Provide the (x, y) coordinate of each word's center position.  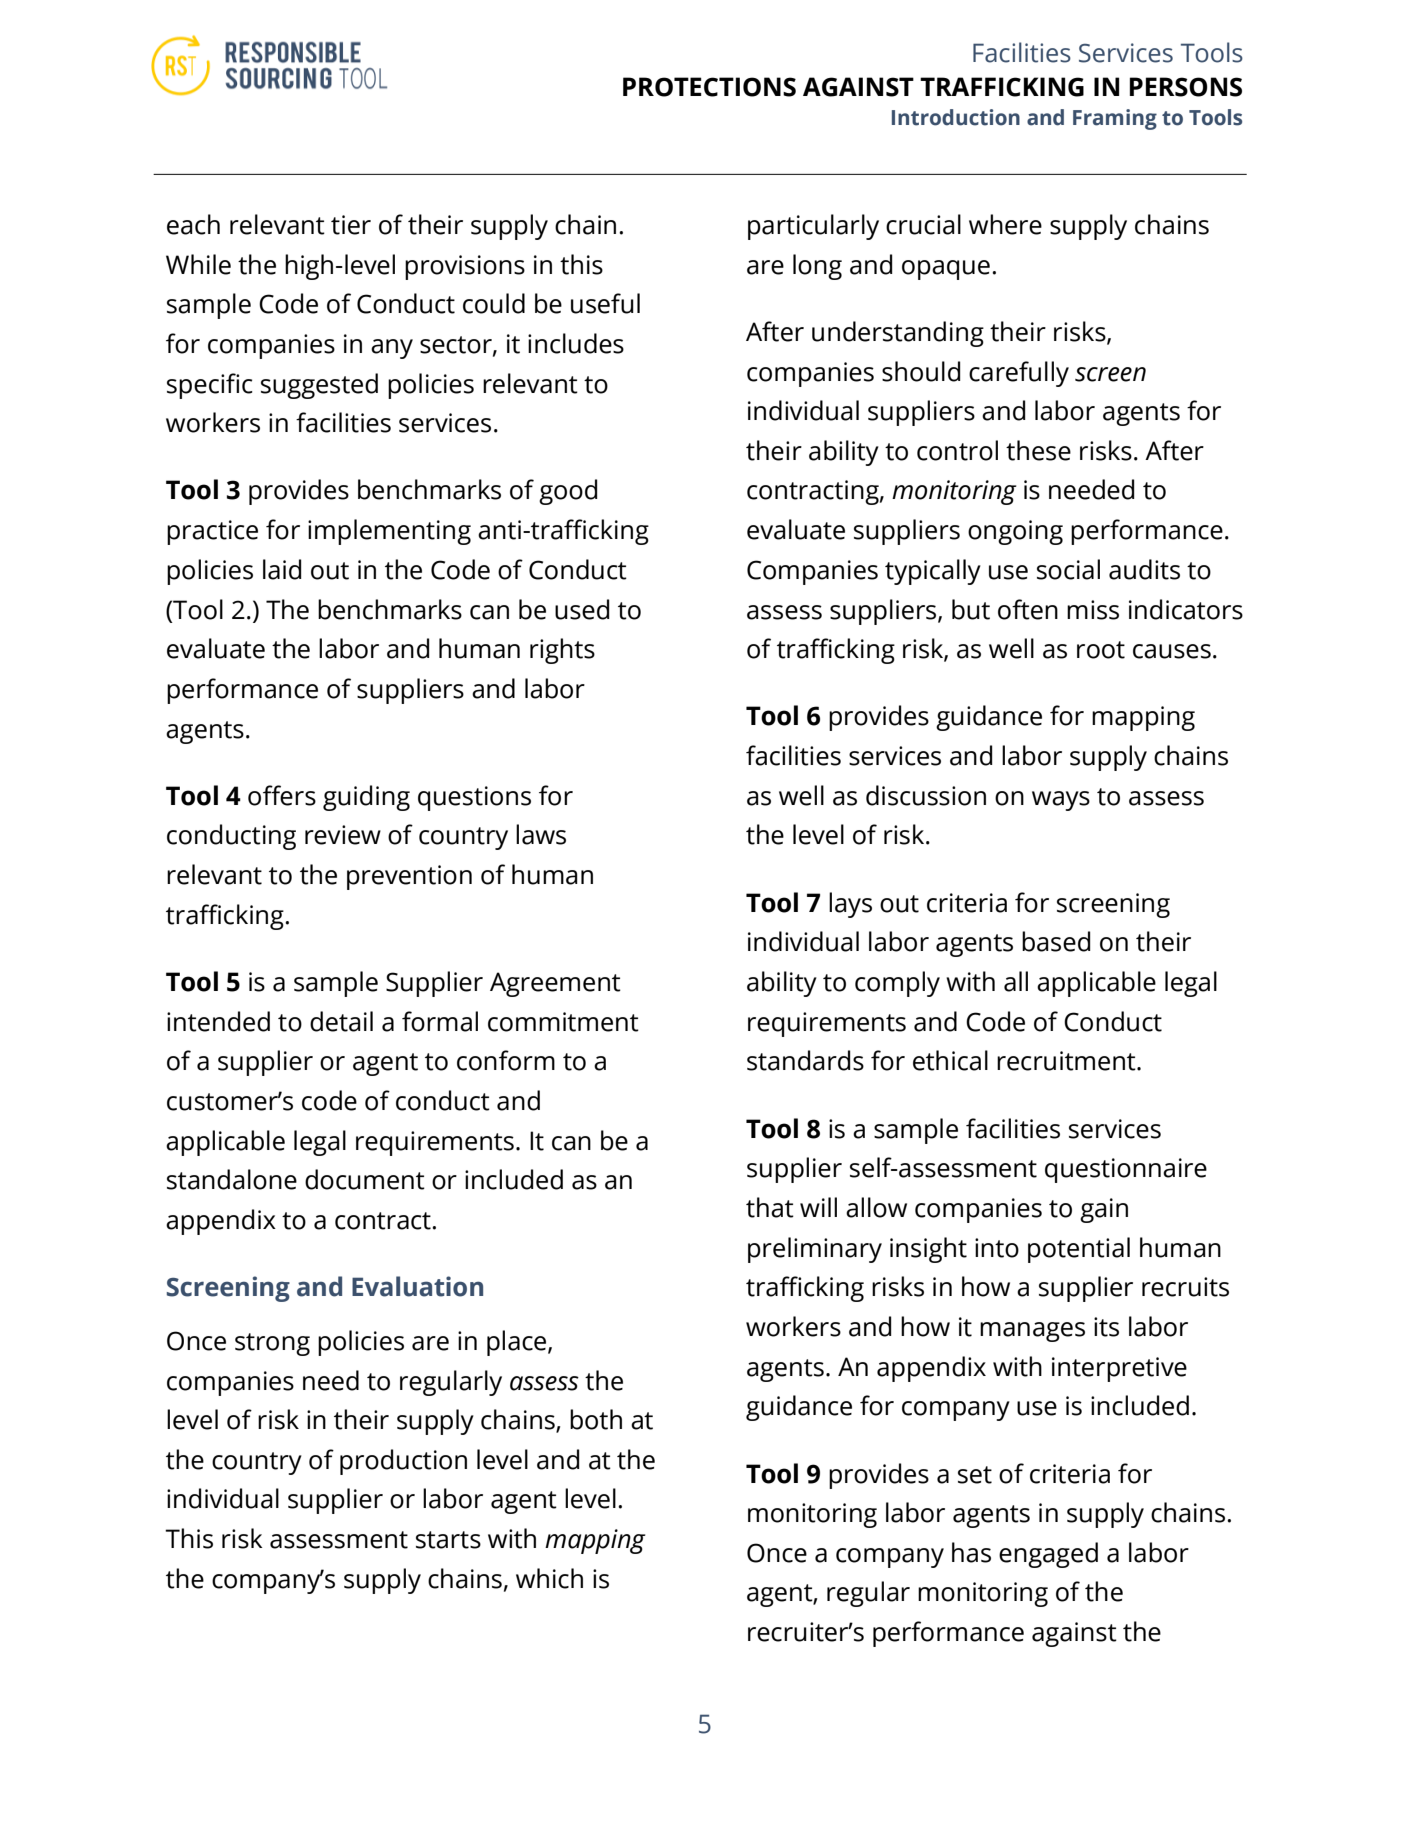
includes (576, 343)
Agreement (555, 984)
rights (562, 651)
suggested (319, 386)
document (365, 1179)
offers (282, 795)
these (1038, 450)
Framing (1115, 119)
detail (341, 1021)
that (770, 1207)
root (1101, 650)
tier (351, 225)
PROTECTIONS (709, 87)
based (1056, 941)
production (403, 1462)
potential (1079, 1250)
